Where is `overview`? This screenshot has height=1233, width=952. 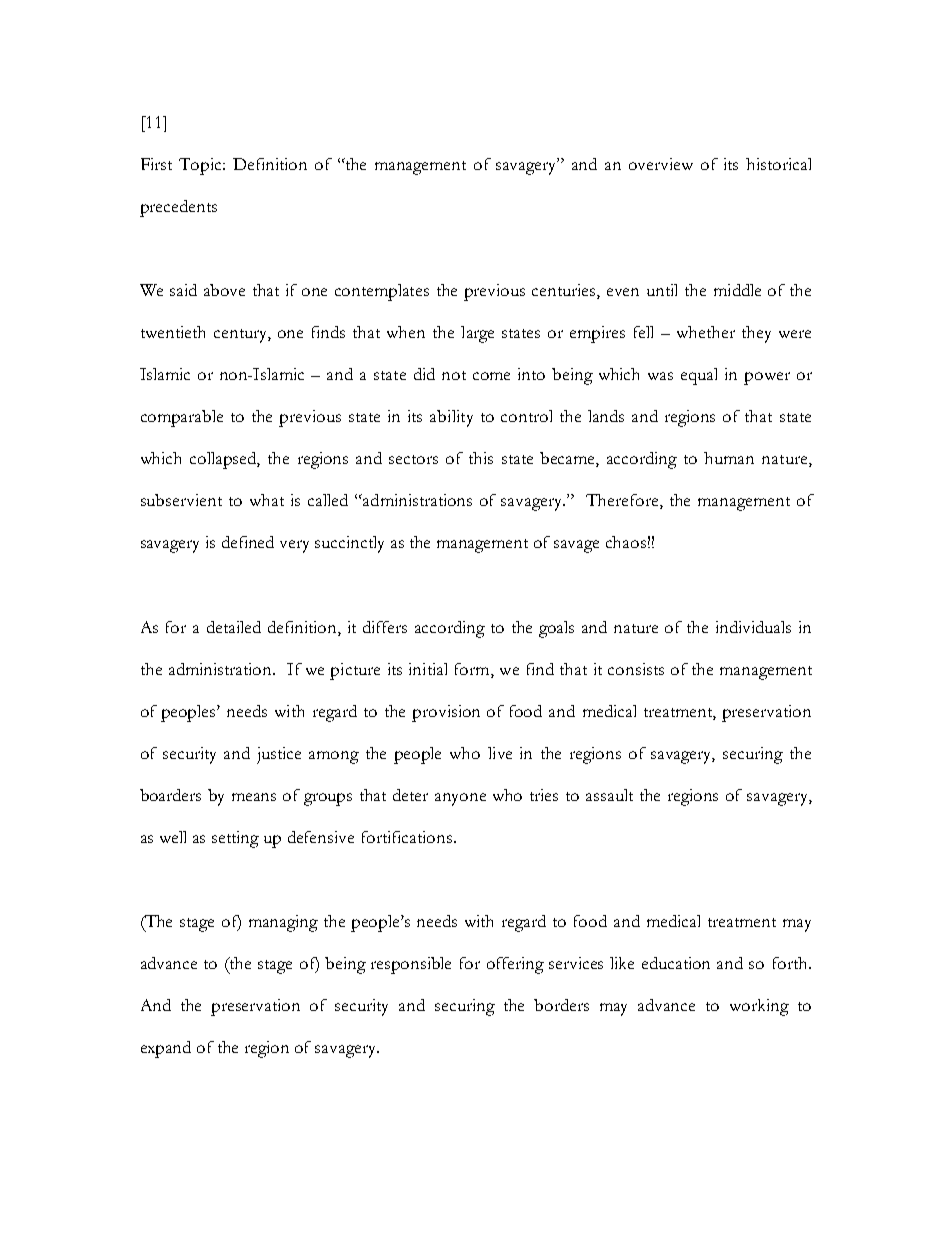 overview is located at coordinates (661, 164).
